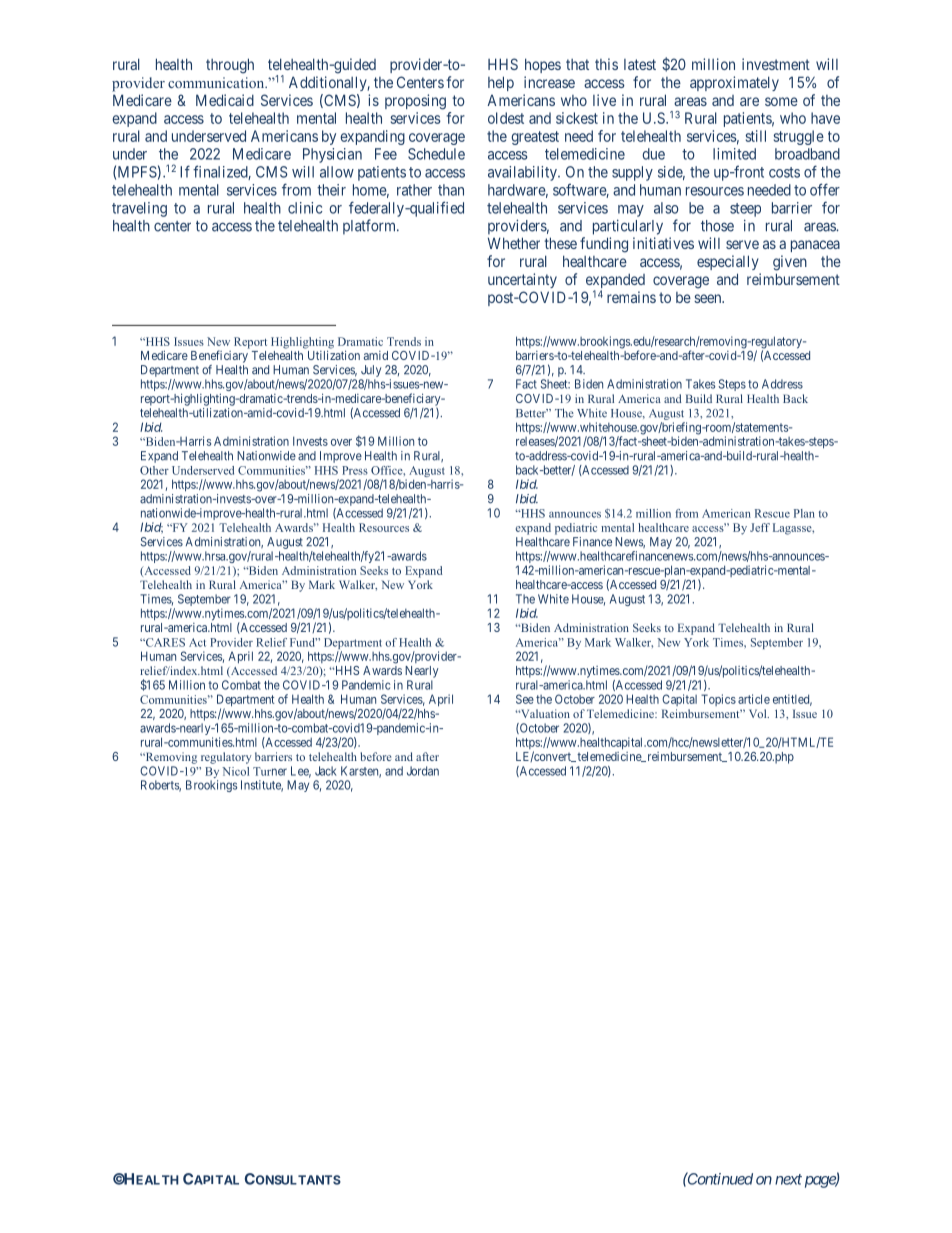 The height and width of the page is (1233, 952). Describe the element at coordinates (759, 713) in the page. I see `Vol` at that location.
